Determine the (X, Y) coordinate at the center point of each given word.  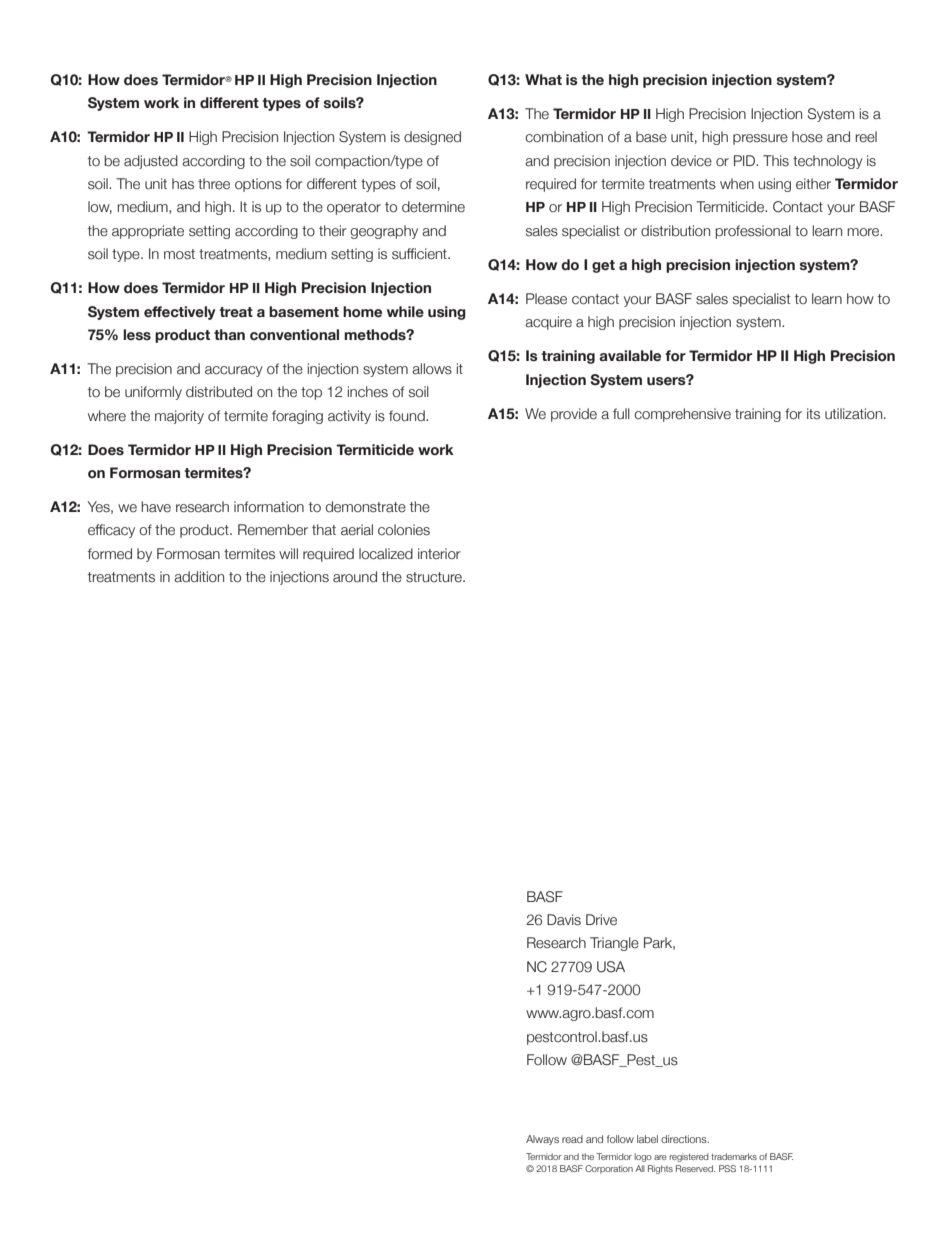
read (572, 1139)
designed (432, 138)
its (813, 414)
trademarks (734, 1156)
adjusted (151, 162)
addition (199, 577)
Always (542, 1140)
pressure (760, 139)
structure (435, 577)
